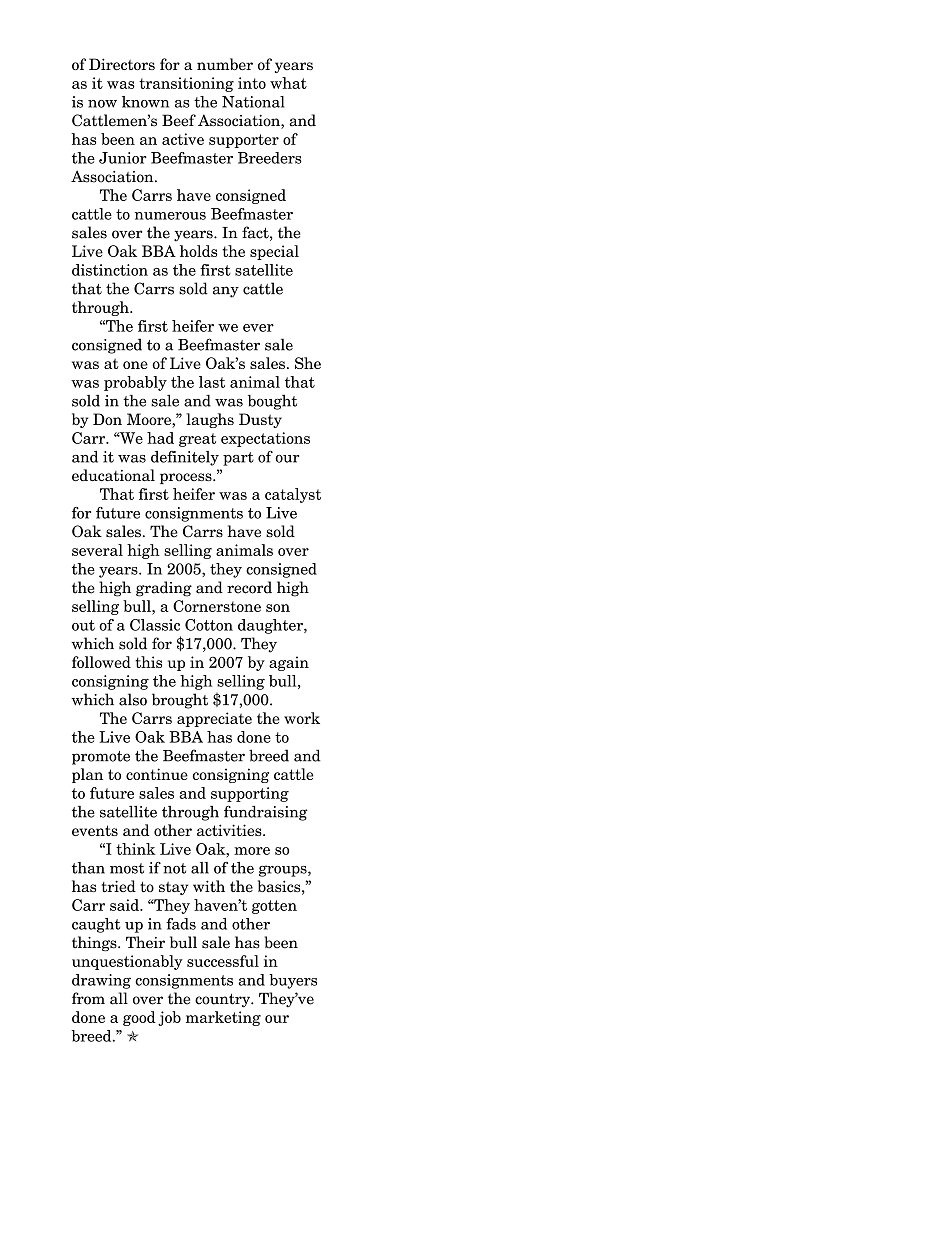  What do you see at coordinates (293, 981) in the image?
I see `buyers` at bounding box center [293, 981].
